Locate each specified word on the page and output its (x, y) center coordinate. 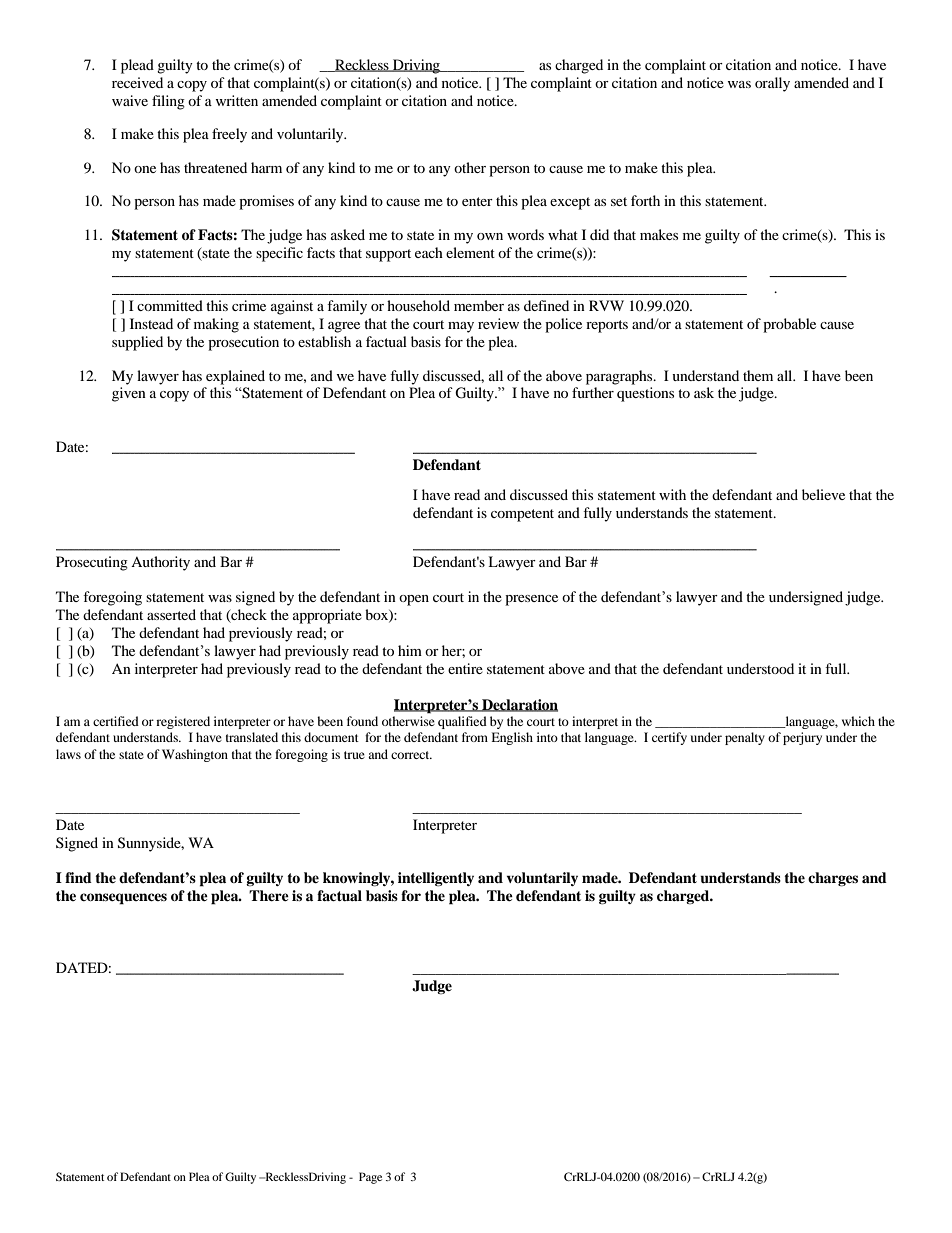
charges (833, 879)
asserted (171, 614)
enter (477, 201)
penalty (745, 738)
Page (370, 1178)
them (758, 375)
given (129, 394)
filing (168, 102)
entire (465, 668)
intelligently (436, 879)
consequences (123, 899)
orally (772, 84)
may (461, 327)
